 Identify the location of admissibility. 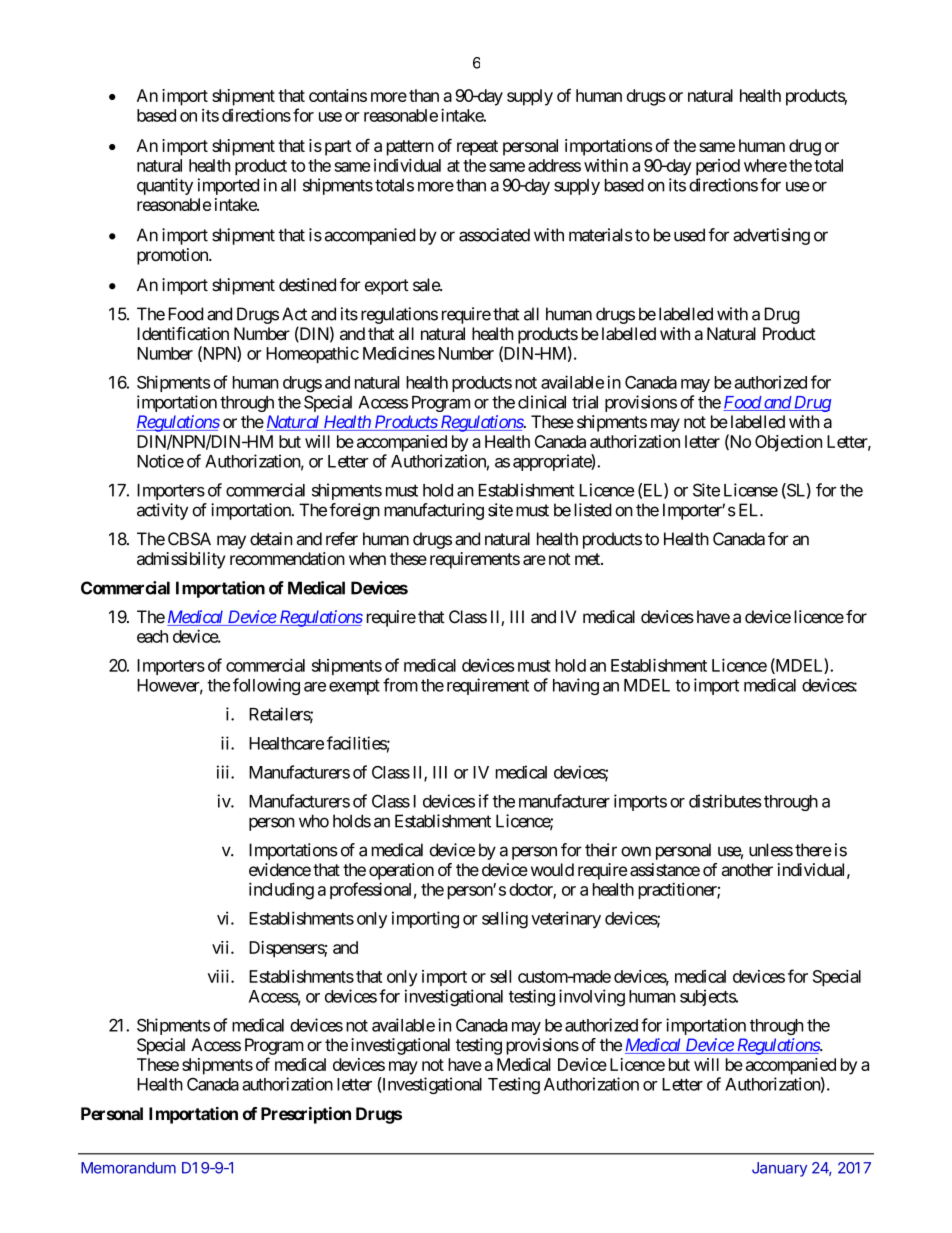
(181, 560).
